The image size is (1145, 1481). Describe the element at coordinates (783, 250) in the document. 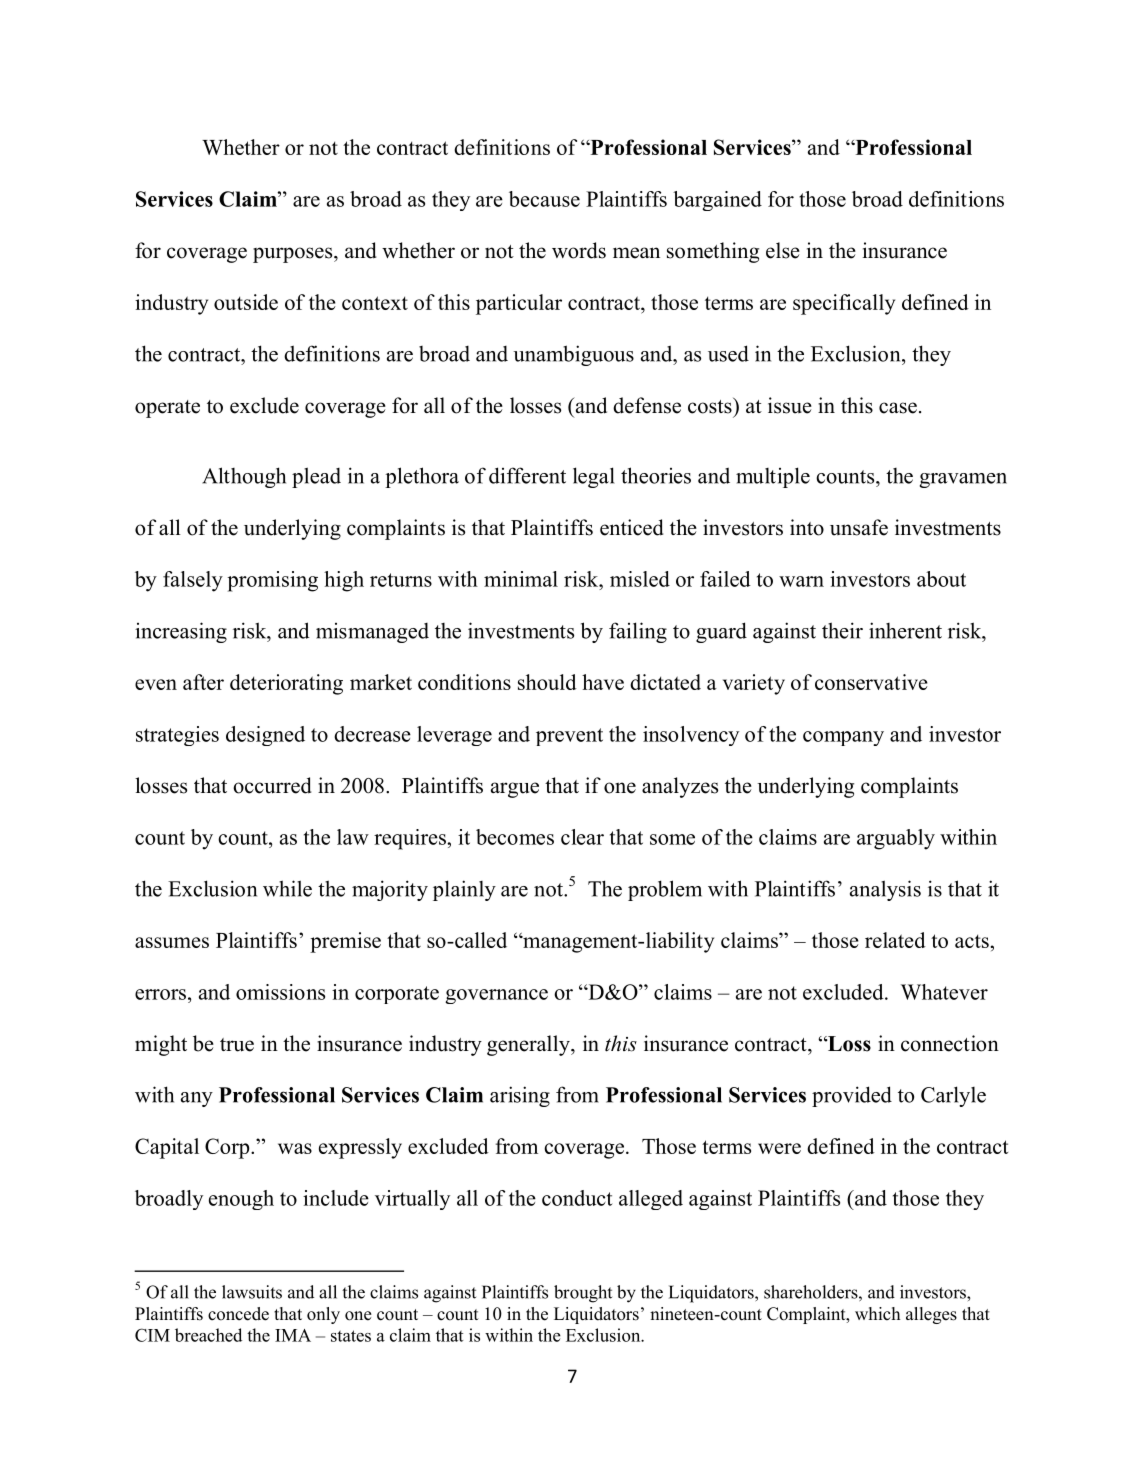

I see `else` at that location.
